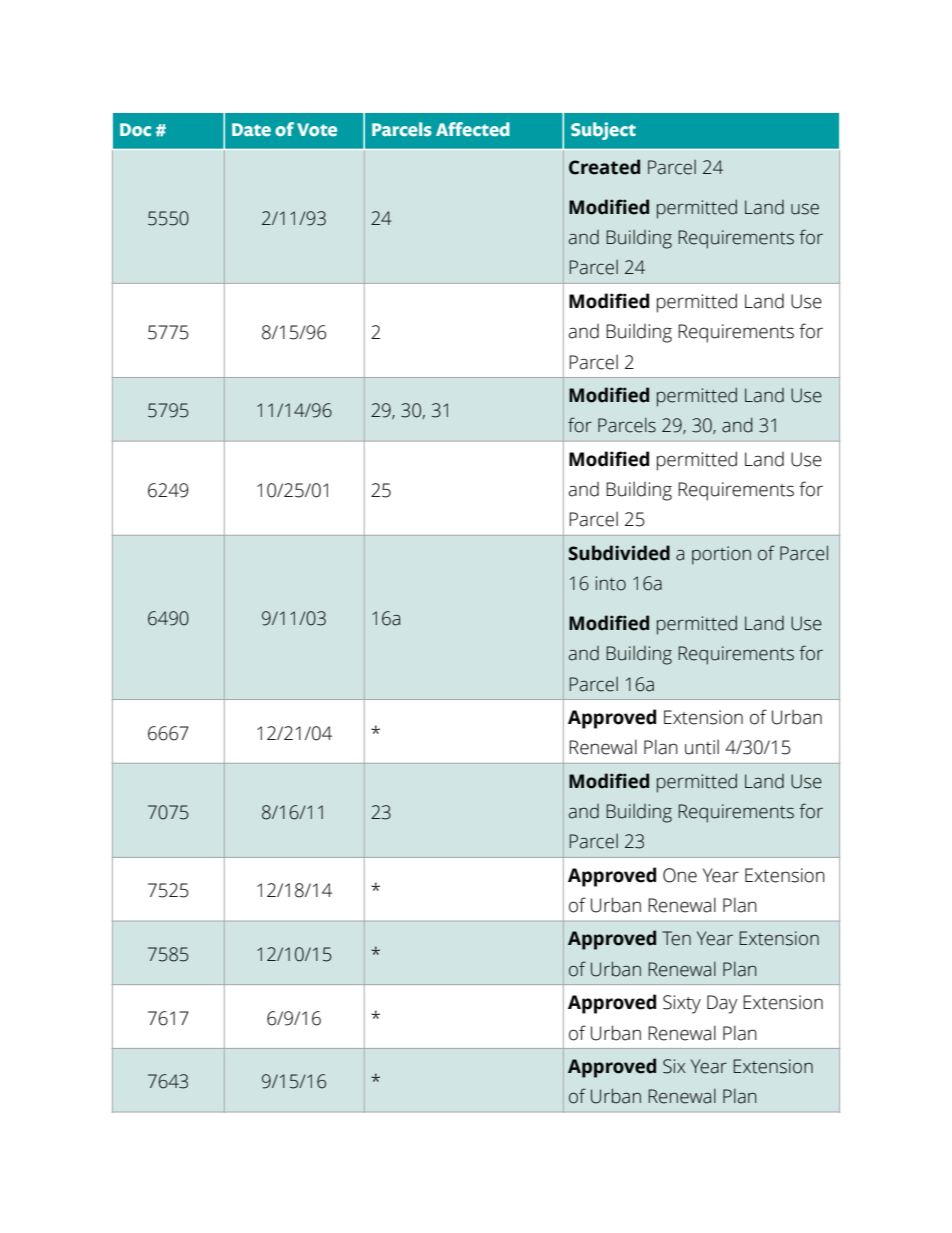 The height and width of the page is (1233, 952). Describe the element at coordinates (603, 131) in the page. I see `Subject` at that location.
